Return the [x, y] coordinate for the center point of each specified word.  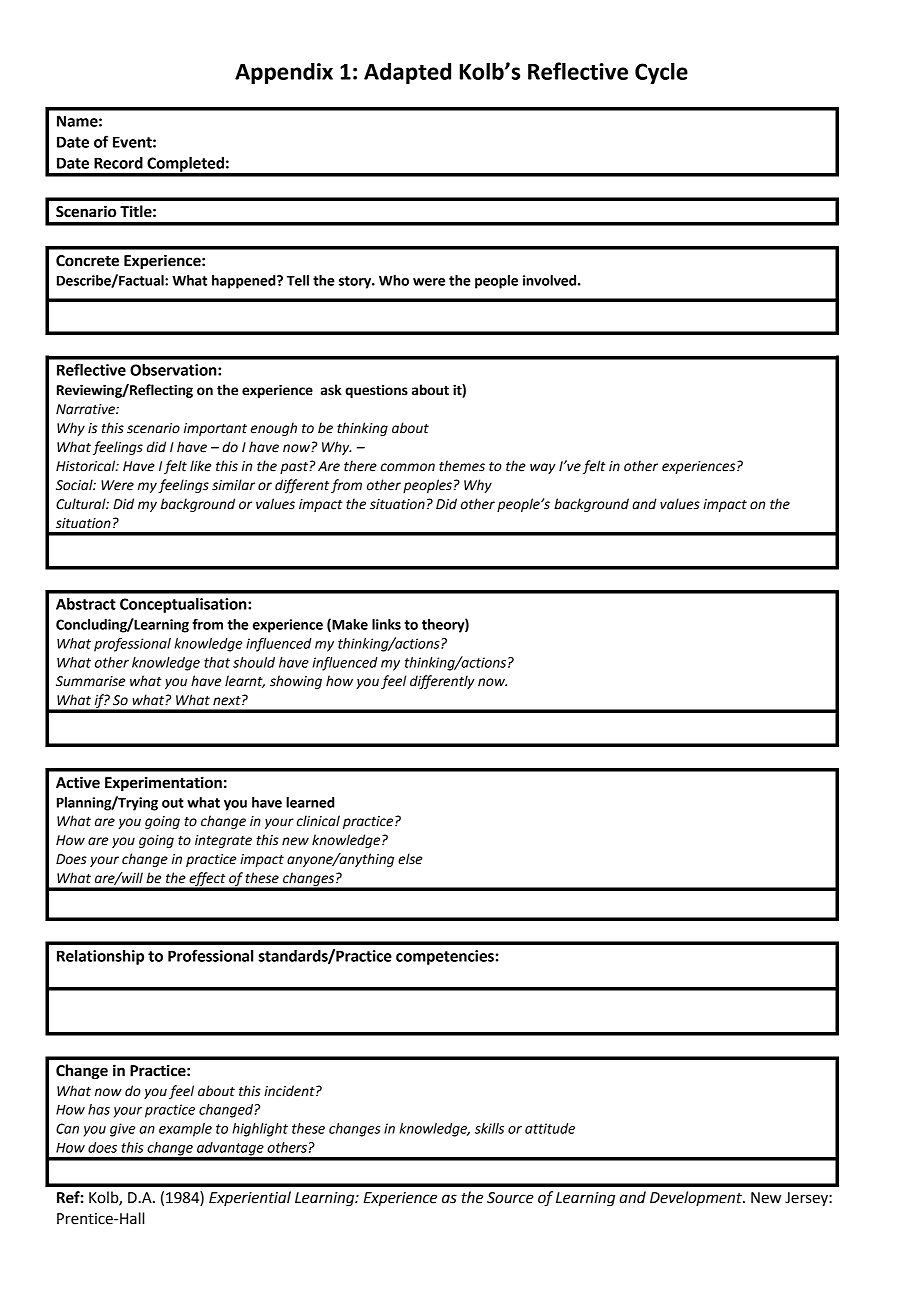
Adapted [407, 73]
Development [697, 1199]
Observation [174, 370]
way [543, 468]
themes [462, 466]
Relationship [100, 957]
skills [489, 1128]
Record [118, 163]
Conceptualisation [184, 605]
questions [376, 391]
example [185, 1130]
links [386, 624]
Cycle [661, 73]
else [410, 859]
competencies [445, 957]
